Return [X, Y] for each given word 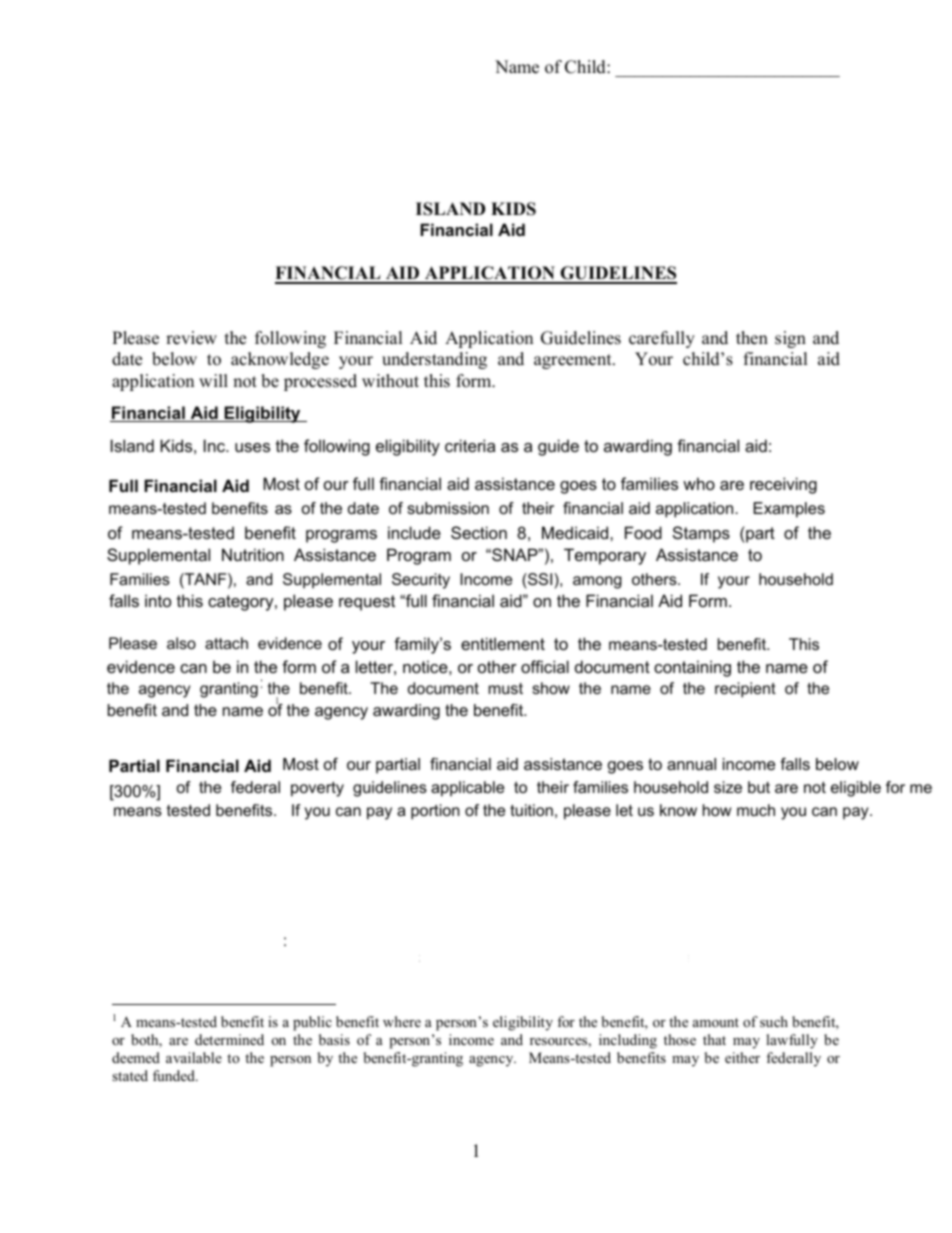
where [402, 1021]
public [312, 1023]
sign [790, 339]
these [421, 532]
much [756, 810]
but [759, 787]
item [807, 510]
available [194, 1057]
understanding [434, 360]
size [728, 787]
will [213, 380]
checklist [199, 532]
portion [435, 812]
